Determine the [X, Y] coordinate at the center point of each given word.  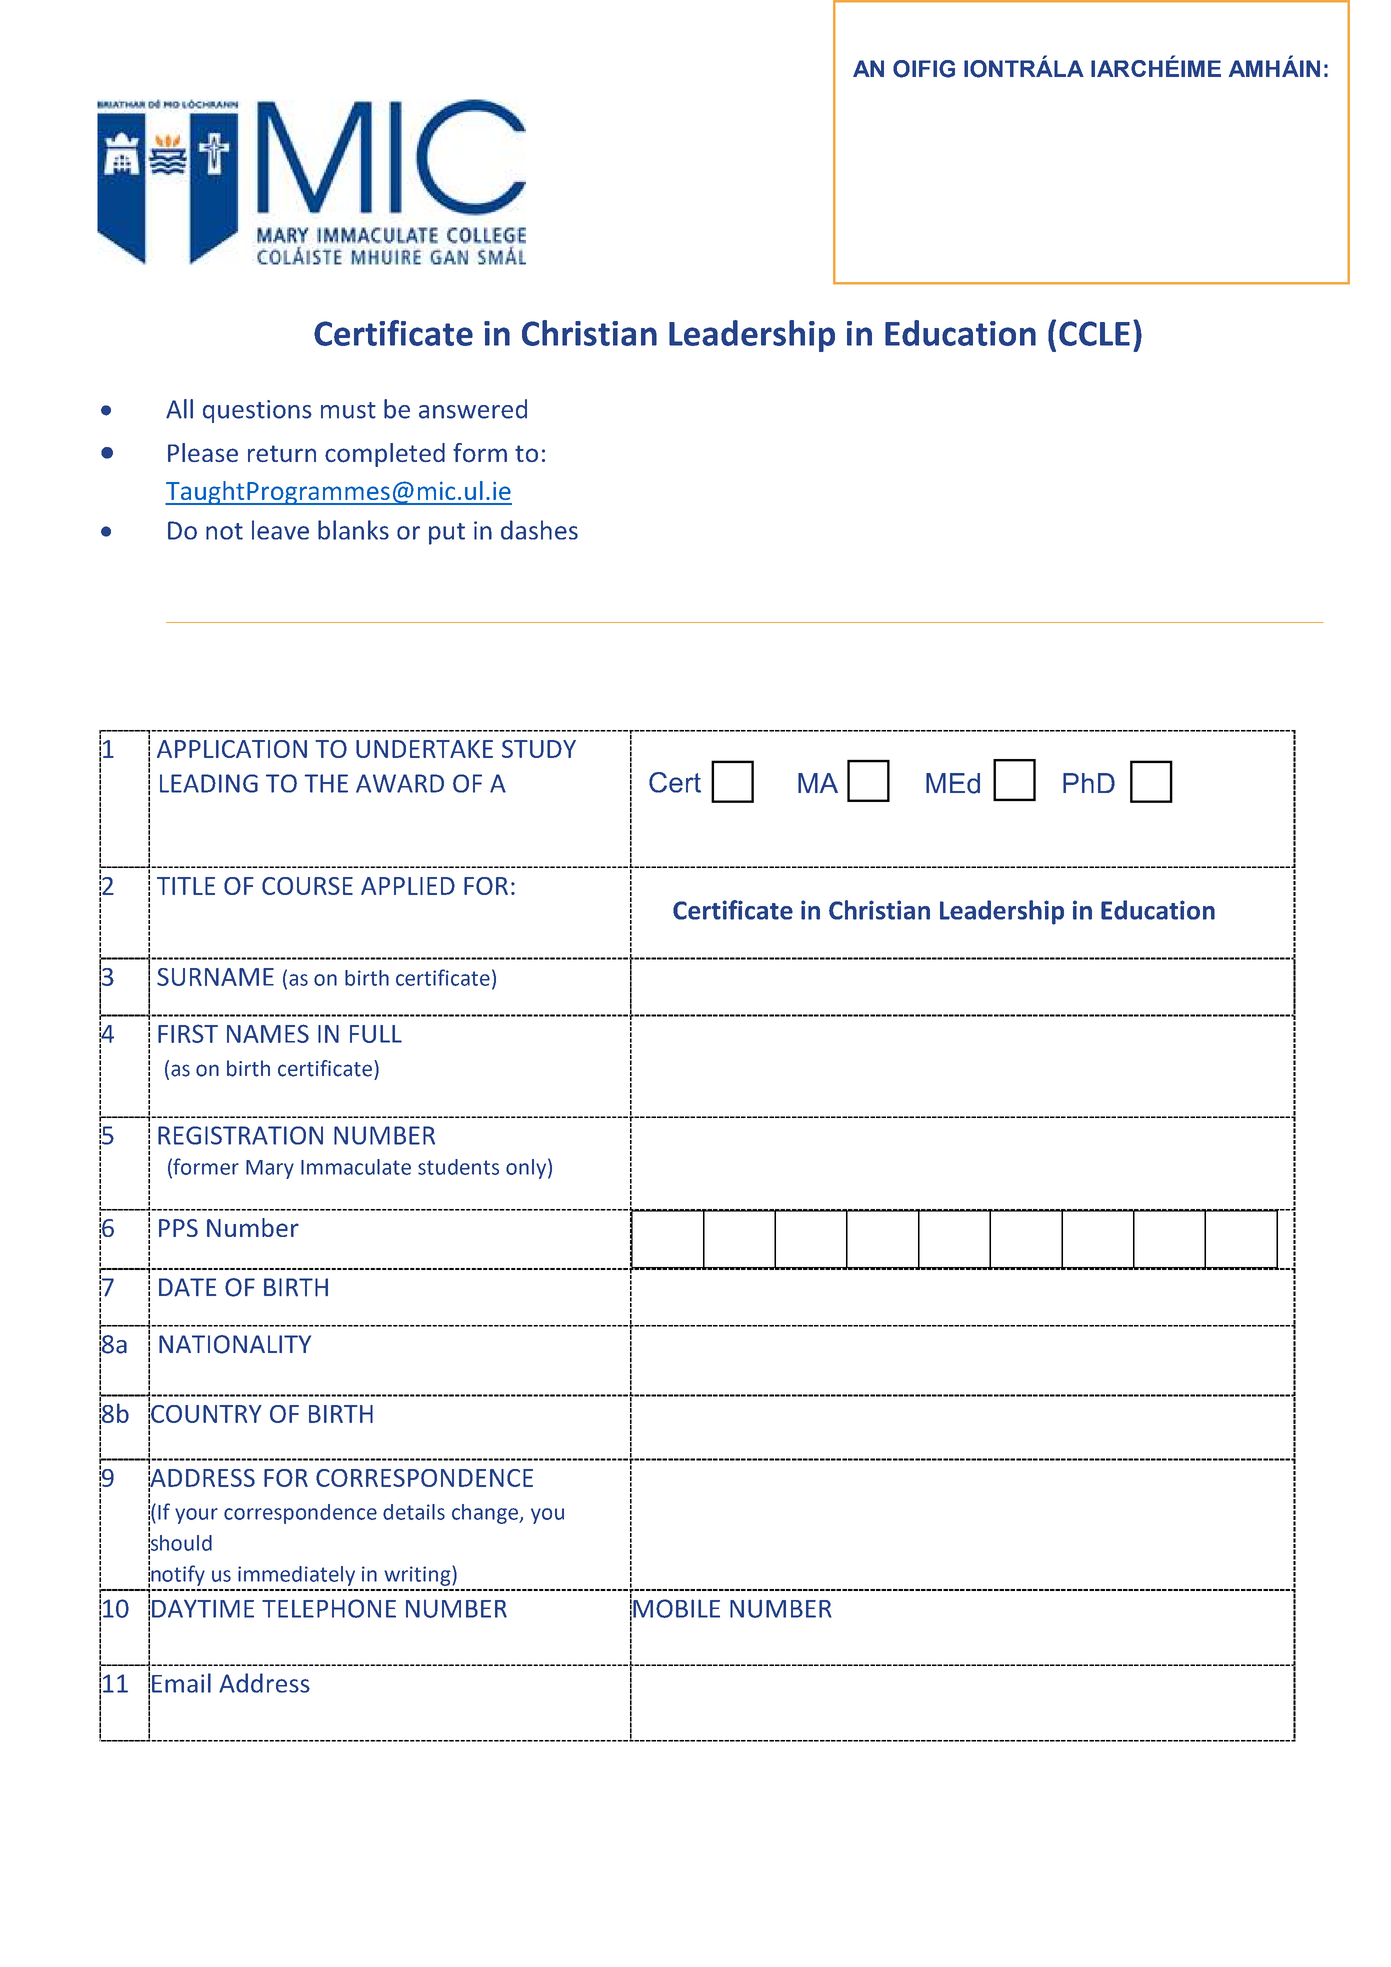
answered [473, 409]
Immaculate [356, 1167]
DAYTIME [203, 1608]
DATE [187, 1287]
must [348, 410]
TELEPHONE [329, 1608]
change [486, 1514]
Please [203, 452]
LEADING [209, 783]
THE [326, 783]
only [526, 1169]
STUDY [539, 749]
